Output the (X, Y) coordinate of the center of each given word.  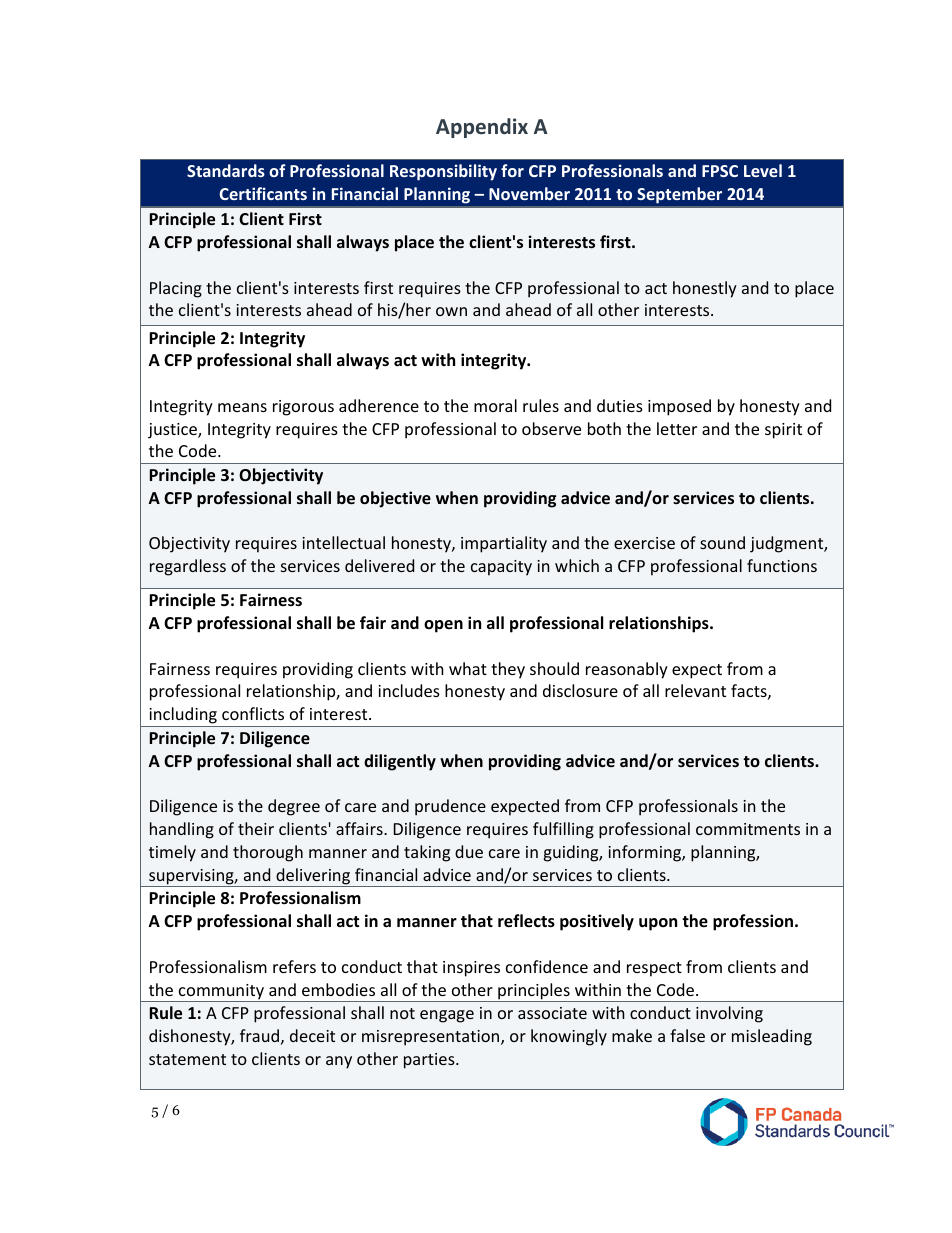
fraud (259, 1035)
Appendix (482, 128)
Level (763, 170)
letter (677, 428)
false (687, 1035)
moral (495, 405)
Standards (226, 170)
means (242, 407)
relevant (695, 690)
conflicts (253, 713)
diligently (400, 762)
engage (447, 1016)
